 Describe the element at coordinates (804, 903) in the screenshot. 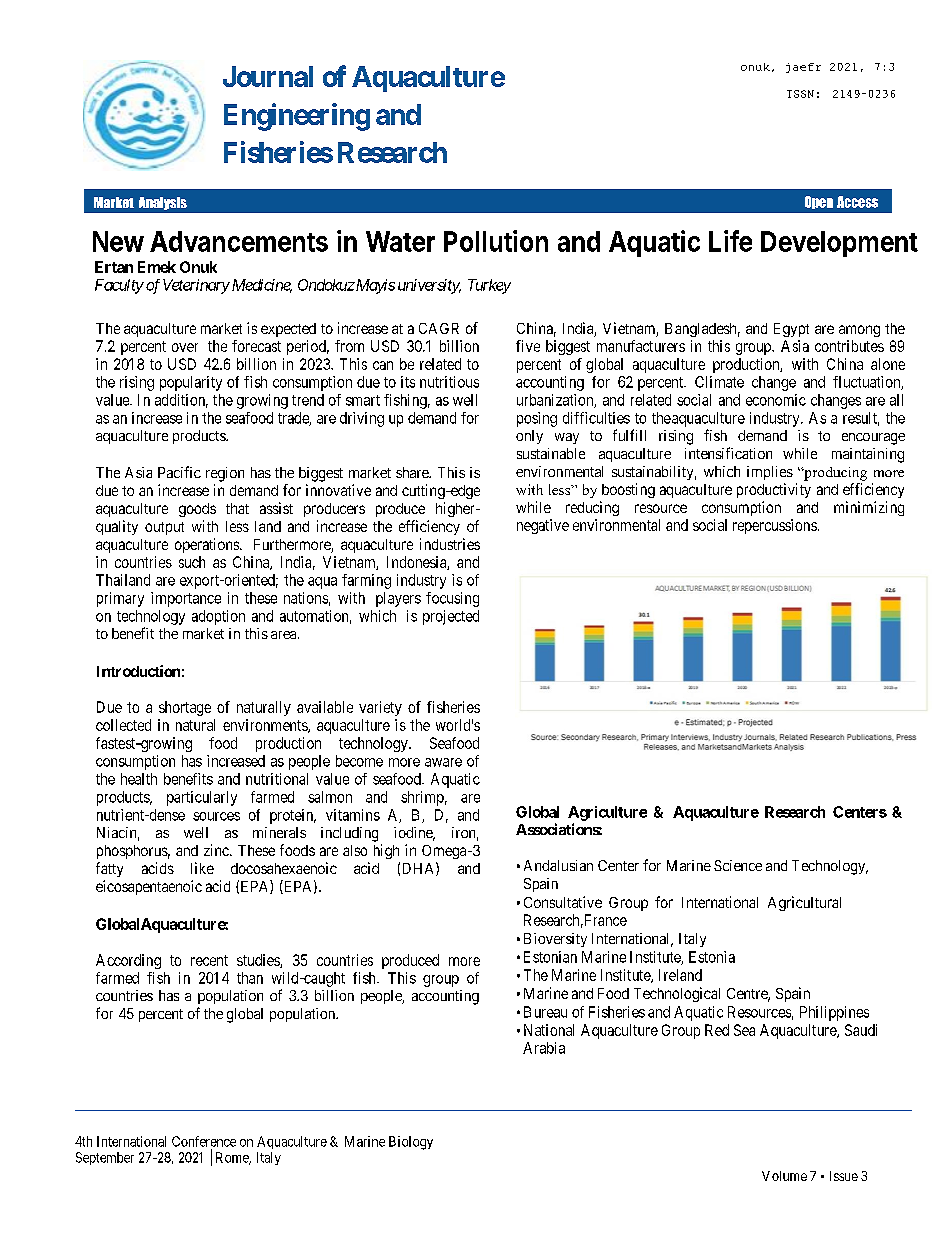

I see `Agricultural` at that location.
